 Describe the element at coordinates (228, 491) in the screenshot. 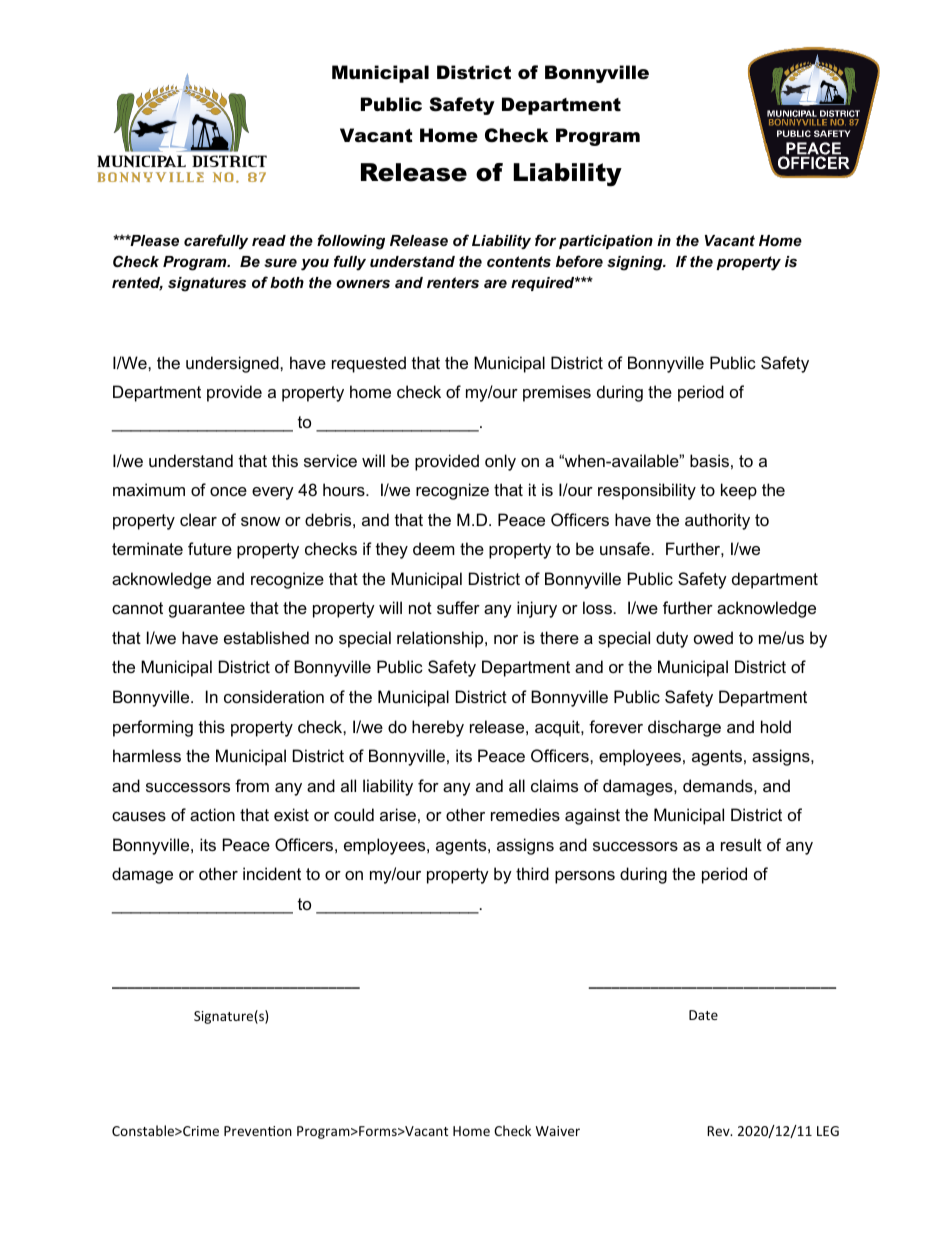

I see `once` at that location.
